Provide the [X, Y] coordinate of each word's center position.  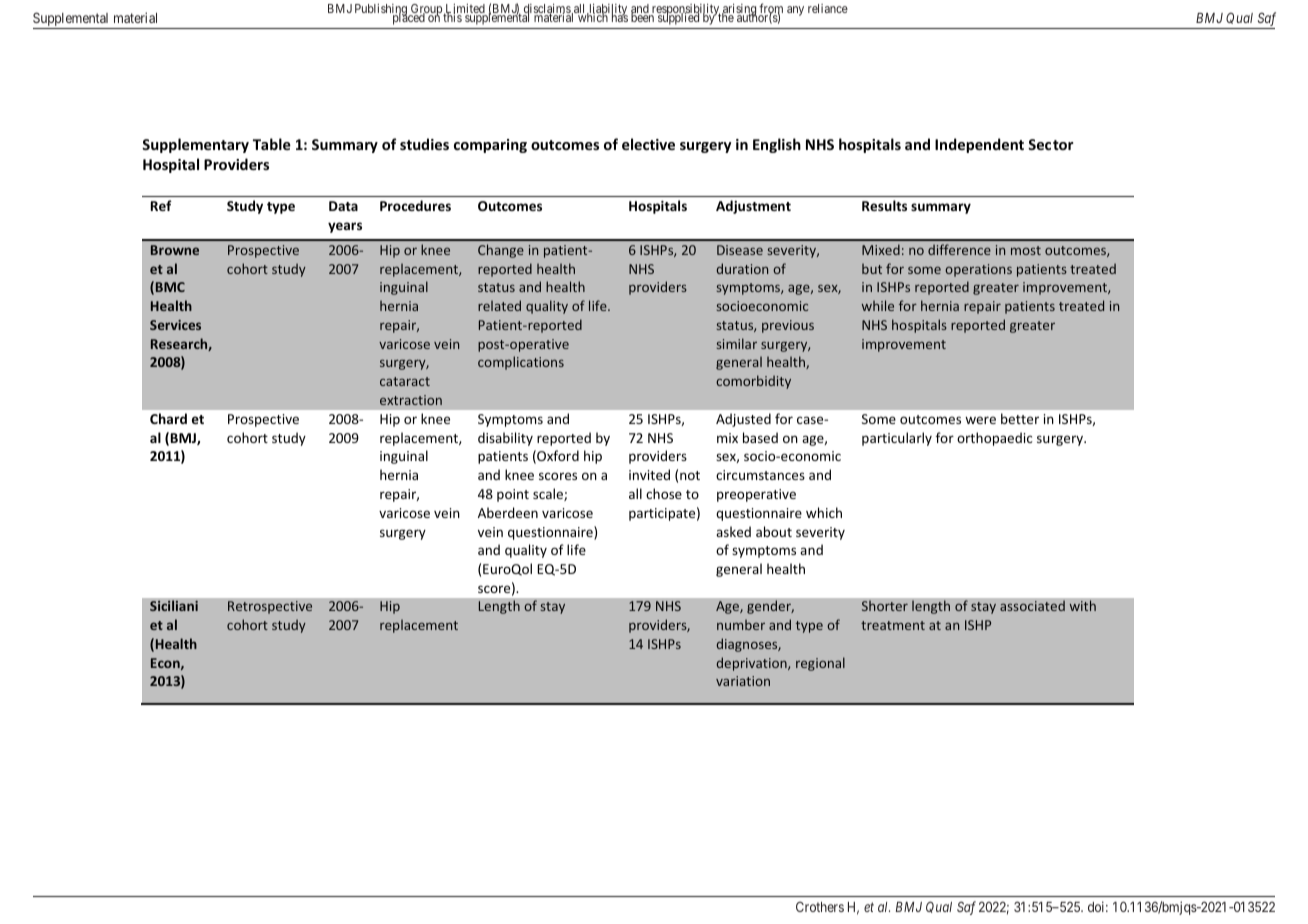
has [618, 17]
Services [175, 325]
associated [1032, 605]
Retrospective [270, 607]
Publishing [382, 11]
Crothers [820, 906]
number [741, 624]
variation [743, 681]
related [499, 305]
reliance [828, 8]
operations [978, 270]
